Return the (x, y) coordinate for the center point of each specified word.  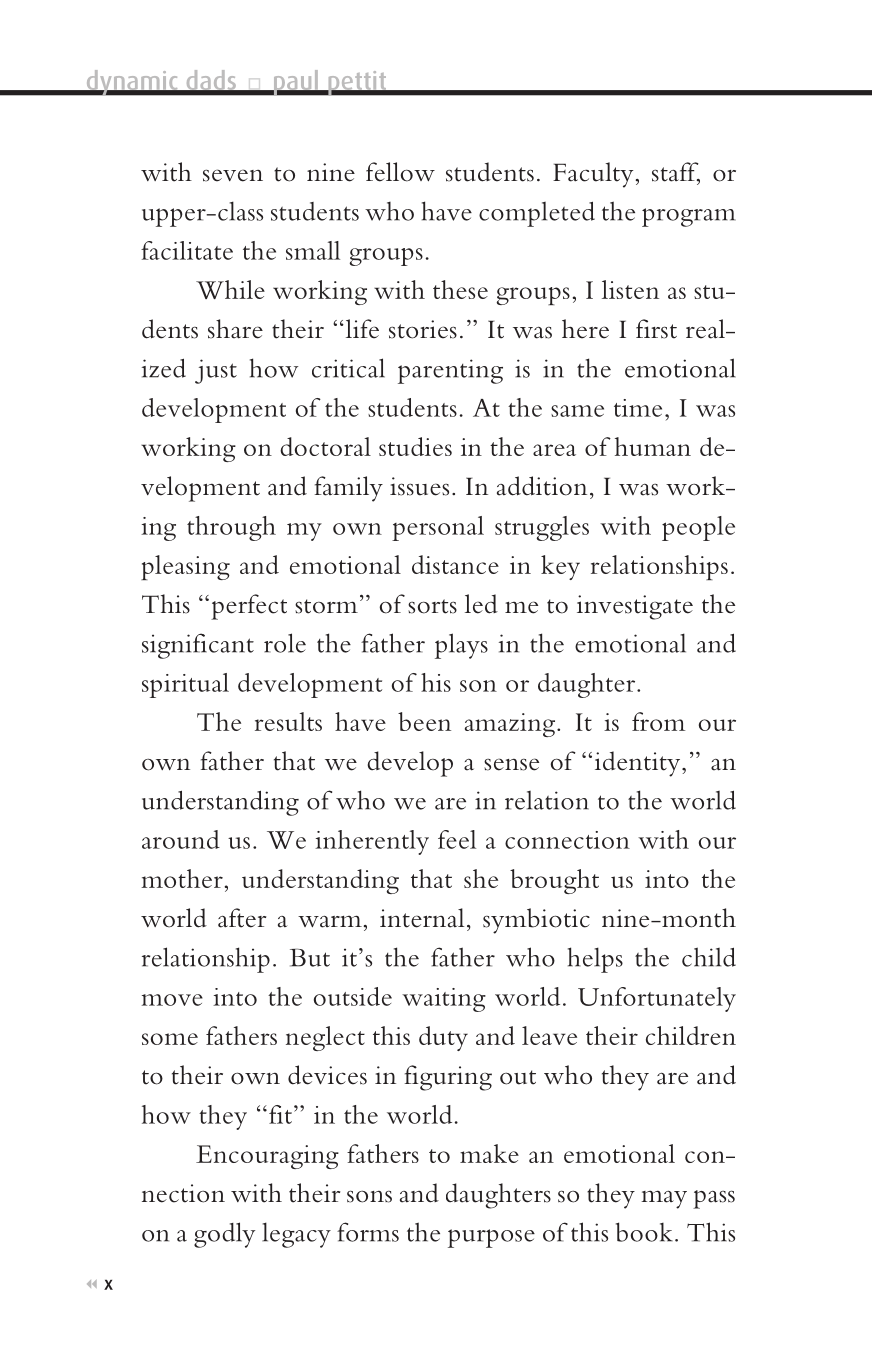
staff (676, 173)
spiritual (185, 685)
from (658, 721)
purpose (491, 1238)
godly (224, 1235)
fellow (400, 172)
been (424, 721)
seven (233, 175)
